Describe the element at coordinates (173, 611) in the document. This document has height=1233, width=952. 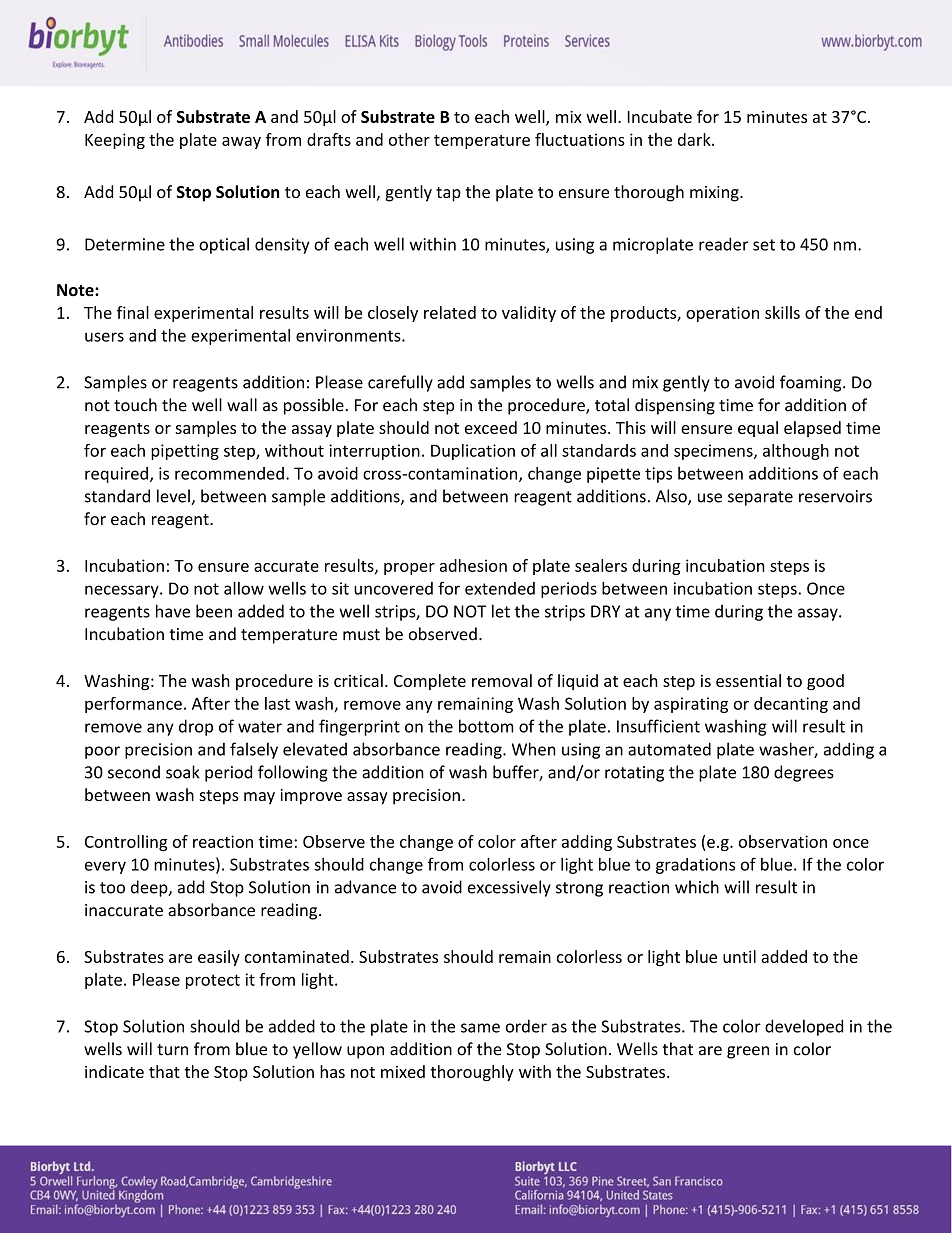
I see `have` at that location.
